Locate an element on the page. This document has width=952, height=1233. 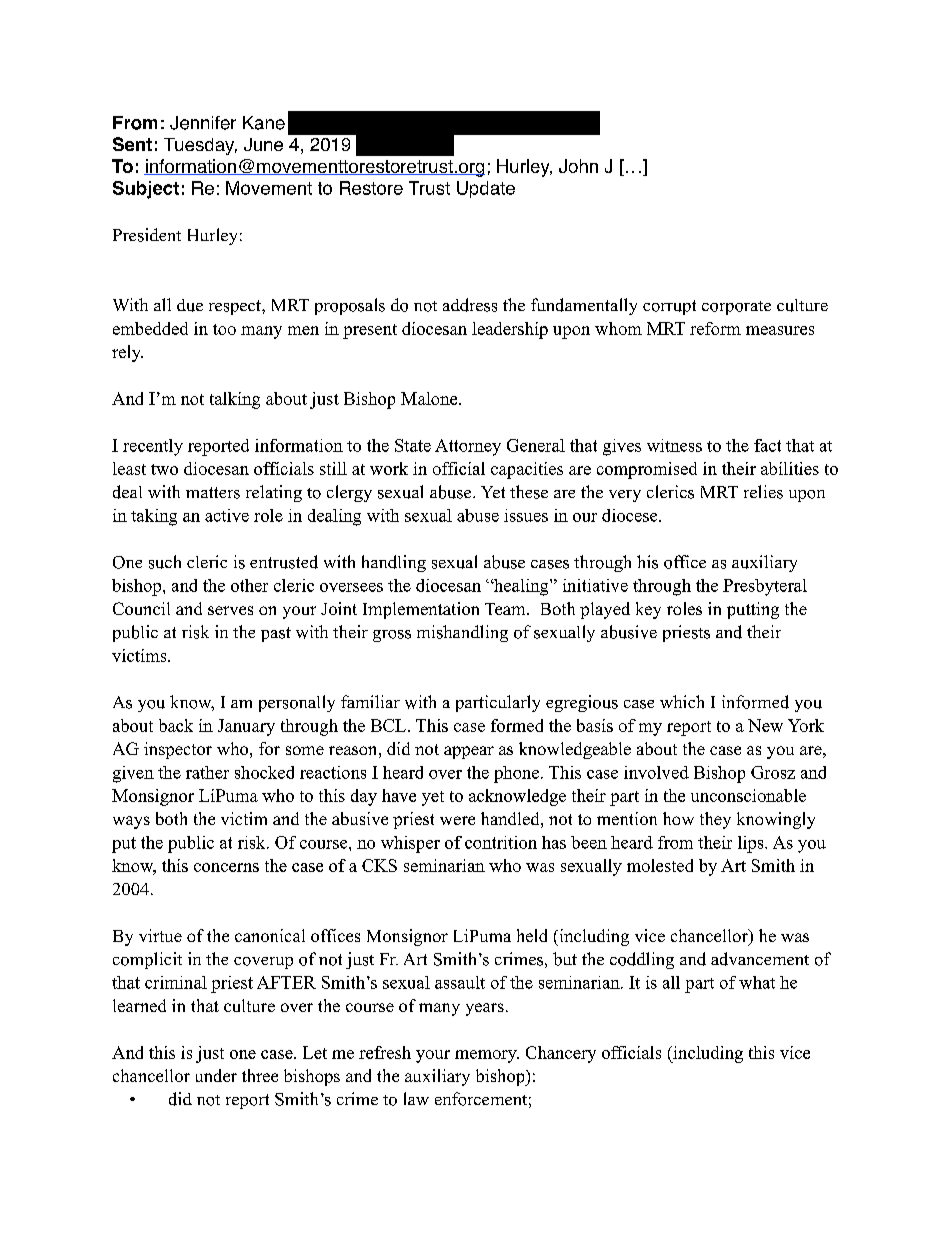
what is located at coordinates (757, 982).
